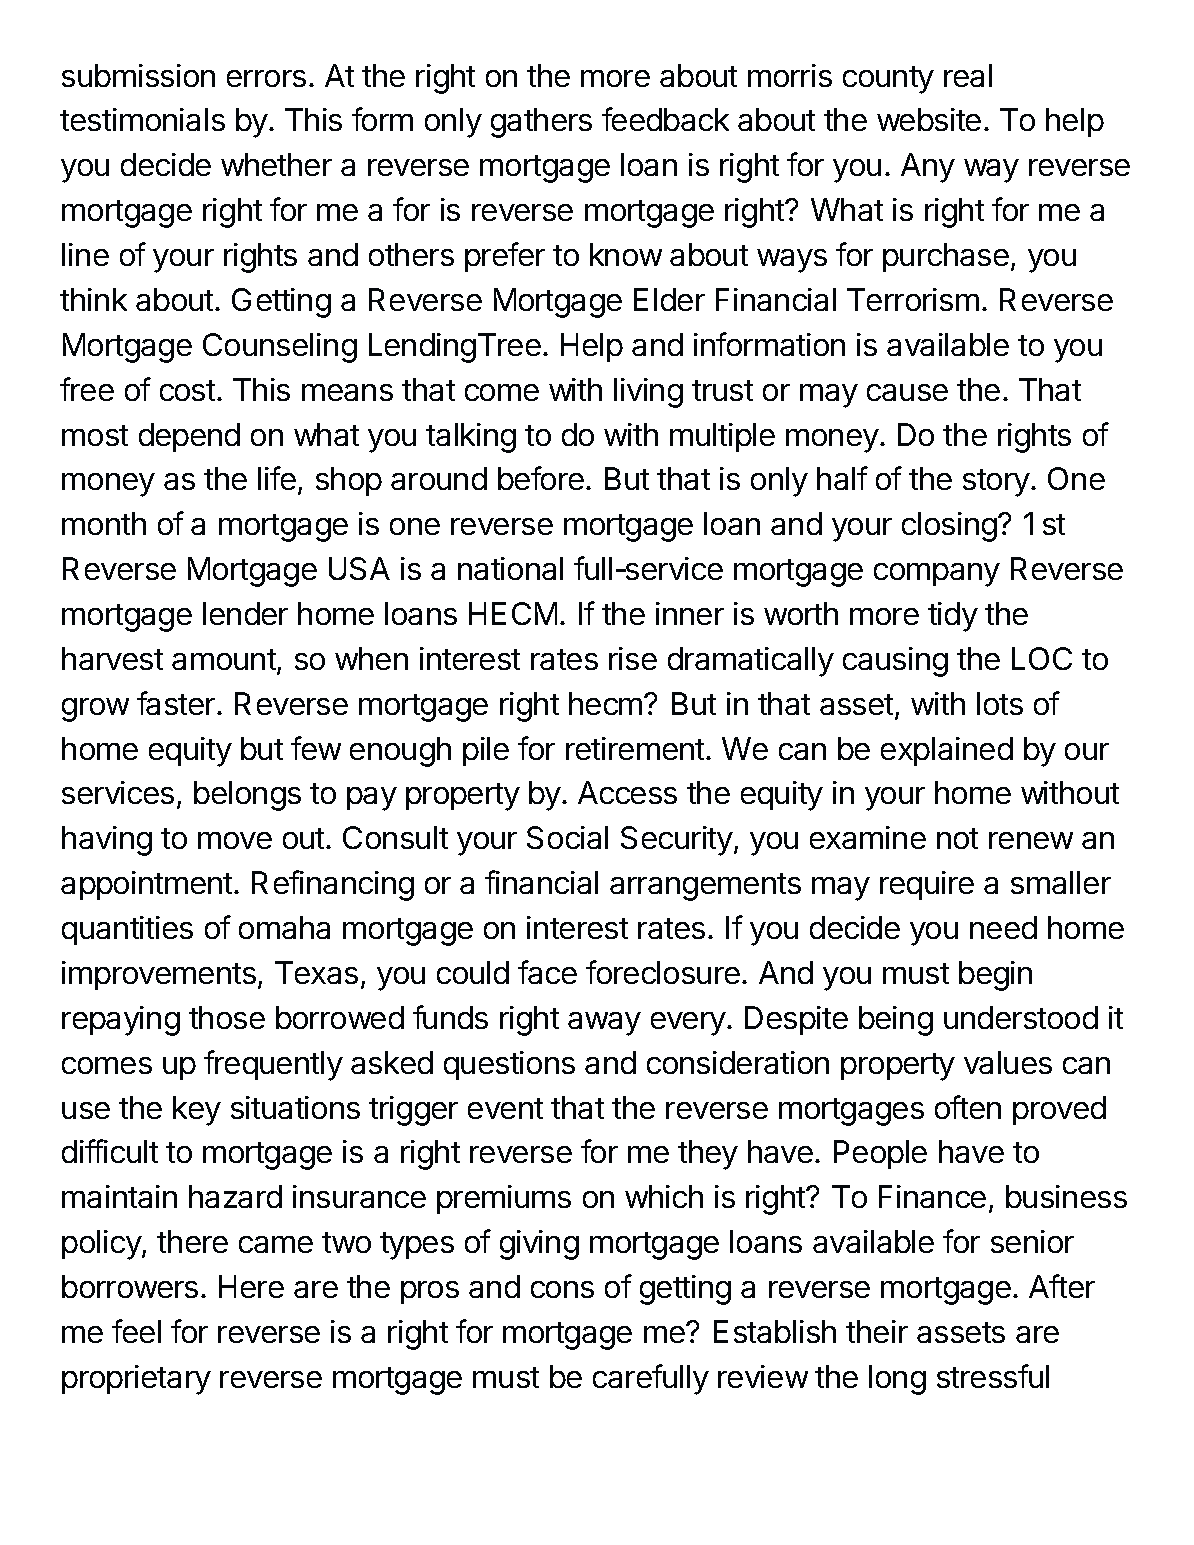  What do you see at coordinates (142, 119) in the screenshot?
I see `testimonials` at bounding box center [142, 119].
